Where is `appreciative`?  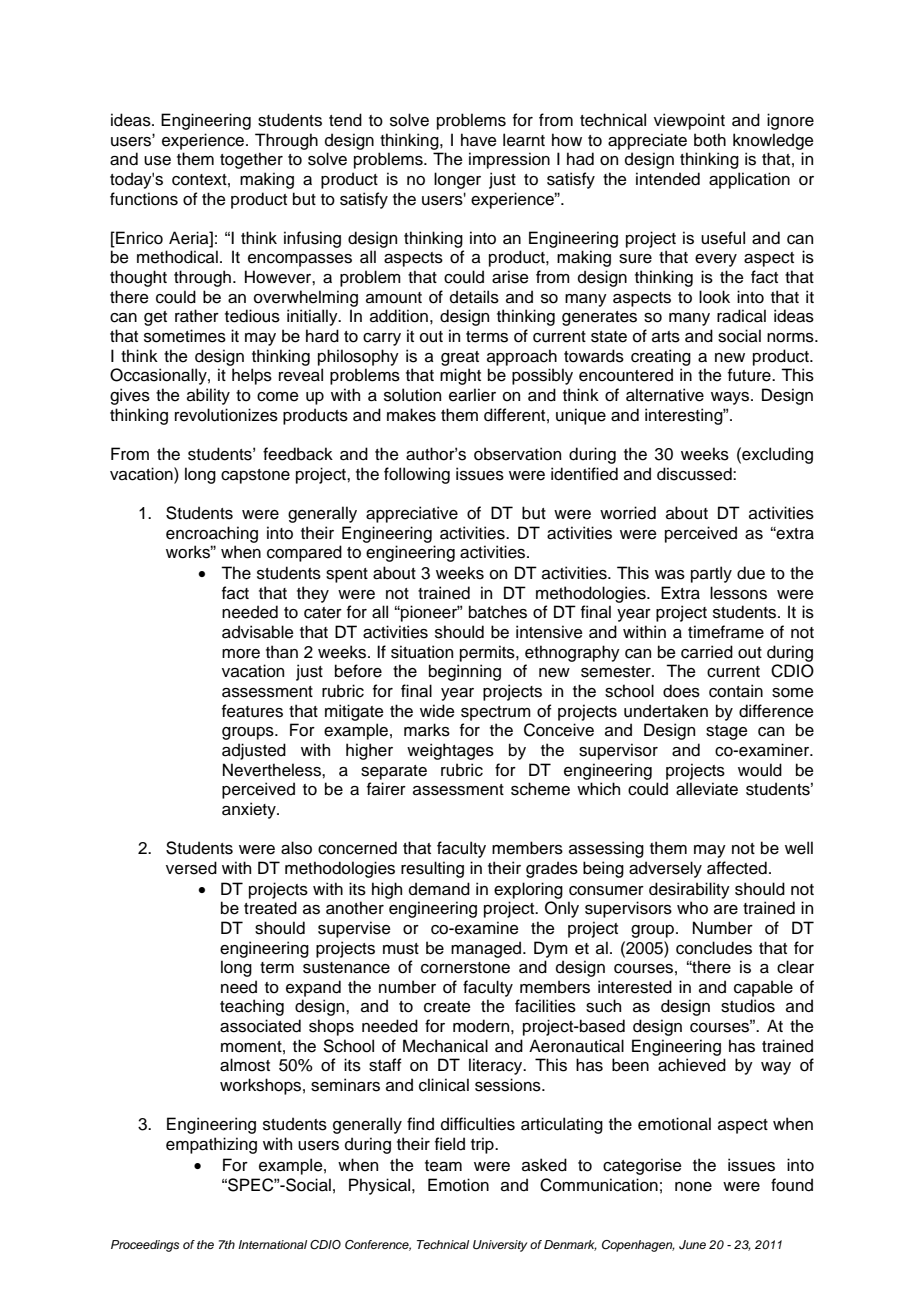
appreciative is located at coordinates (412, 514).
